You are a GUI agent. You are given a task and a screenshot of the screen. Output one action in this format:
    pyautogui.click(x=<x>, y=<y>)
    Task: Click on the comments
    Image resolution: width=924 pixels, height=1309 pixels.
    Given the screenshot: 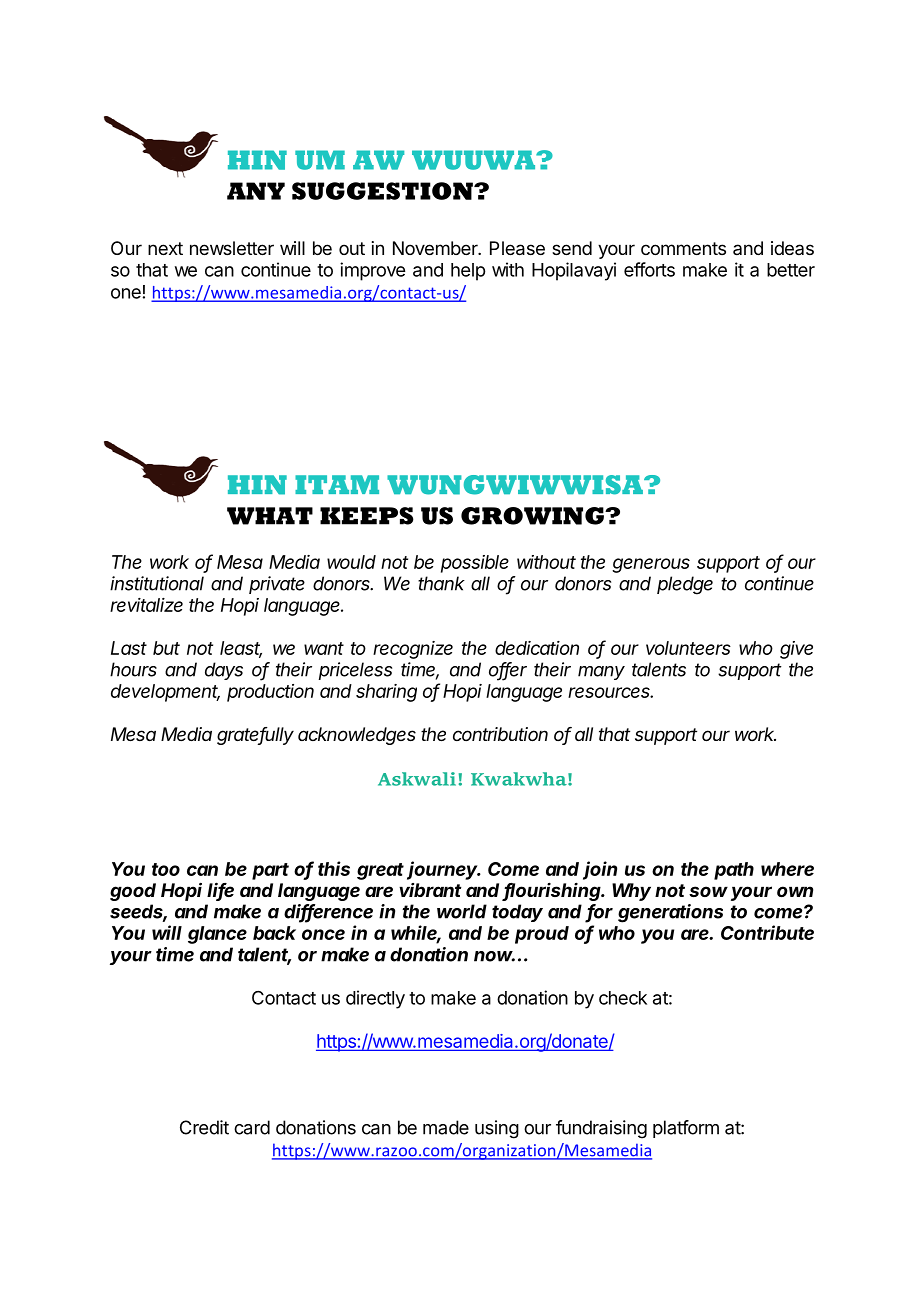 What is the action you would take?
    pyautogui.click(x=683, y=248)
